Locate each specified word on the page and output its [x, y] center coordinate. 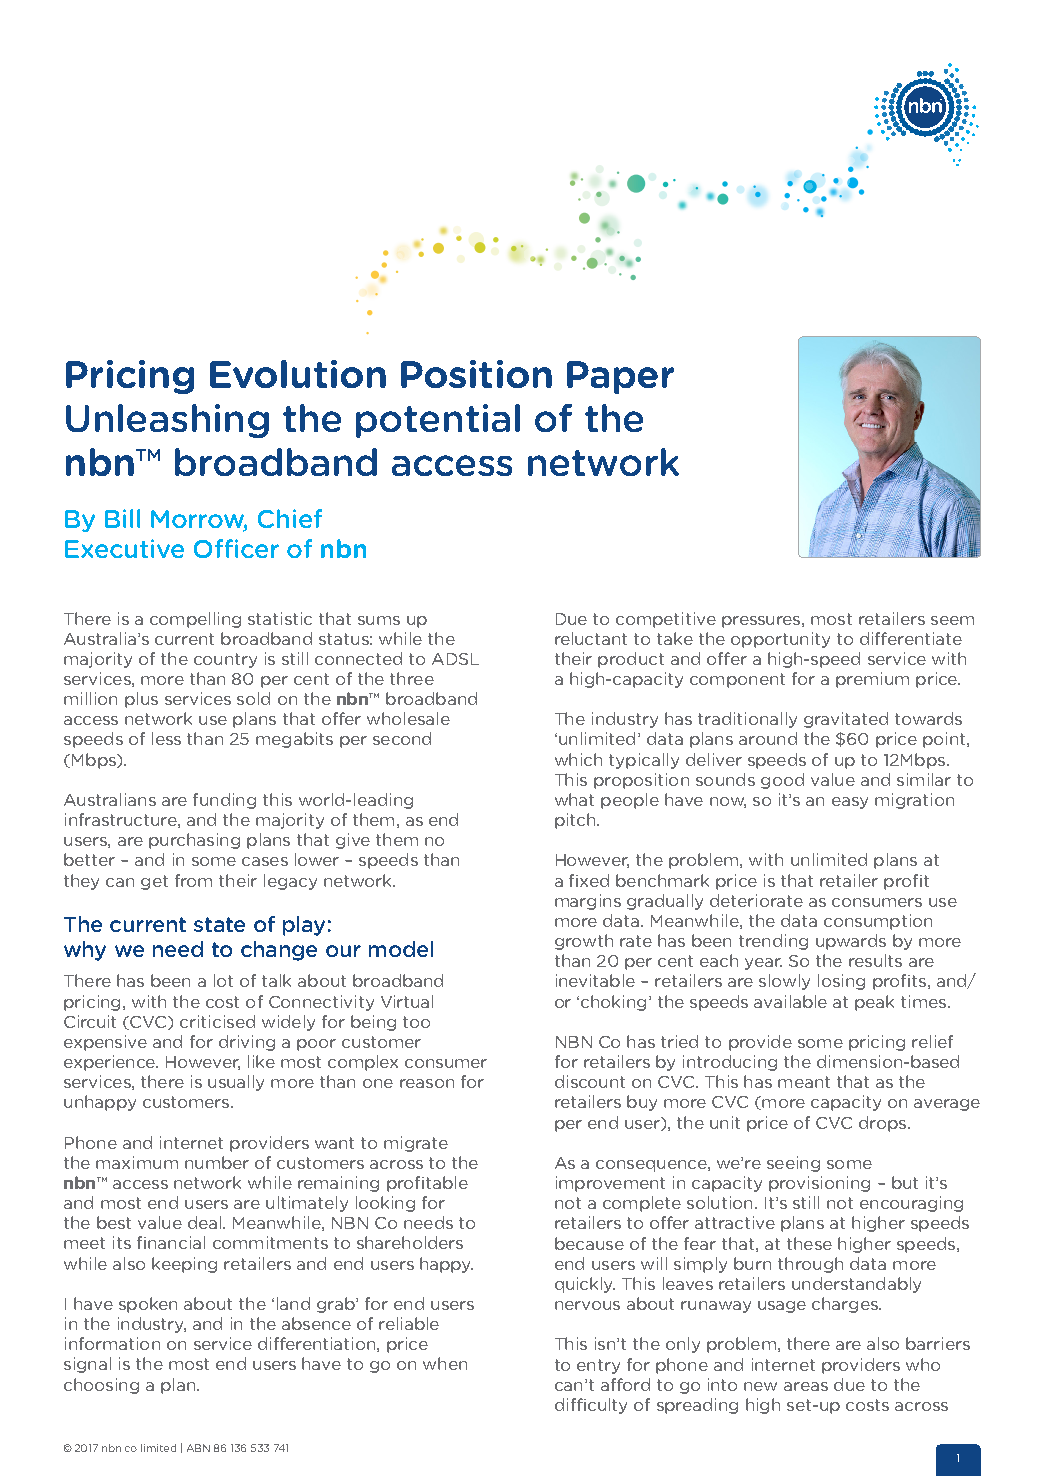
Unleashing [167, 421]
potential [438, 421]
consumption [878, 922]
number [217, 1162]
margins [588, 902]
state [219, 924]
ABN [198, 1448]
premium [872, 680]
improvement [610, 1184]
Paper [620, 377]
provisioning [819, 1184]
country [225, 660]
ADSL [455, 659]
